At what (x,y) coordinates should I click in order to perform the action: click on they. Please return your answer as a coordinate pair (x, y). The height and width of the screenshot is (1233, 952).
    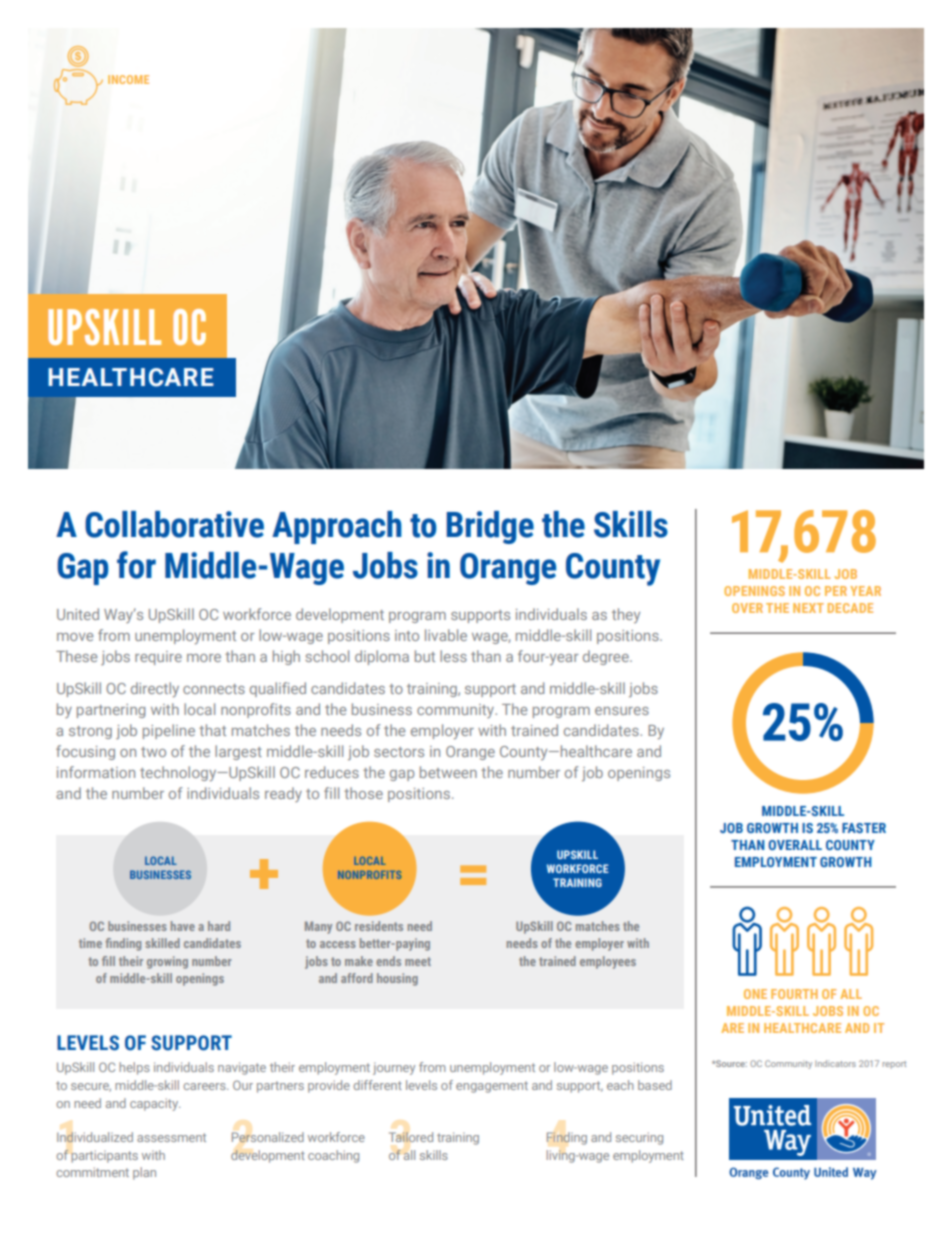
    Looking at the image, I should click on (626, 615).
